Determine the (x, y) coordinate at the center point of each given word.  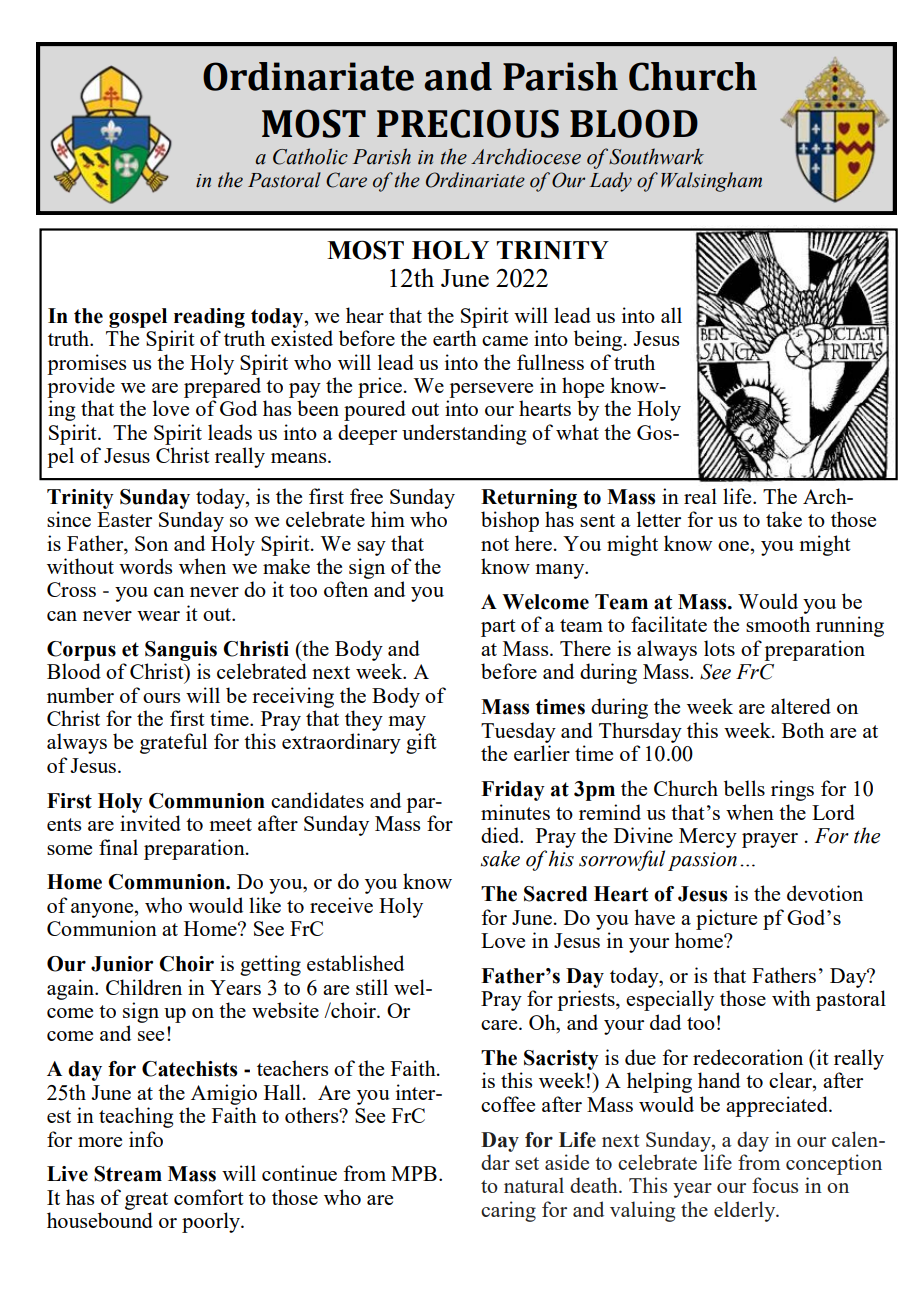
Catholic (310, 156)
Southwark (656, 156)
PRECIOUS (468, 123)
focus (775, 1185)
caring (508, 1211)
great (146, 1201)
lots (719, 648)
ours (161, 698)
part (498, 628)
